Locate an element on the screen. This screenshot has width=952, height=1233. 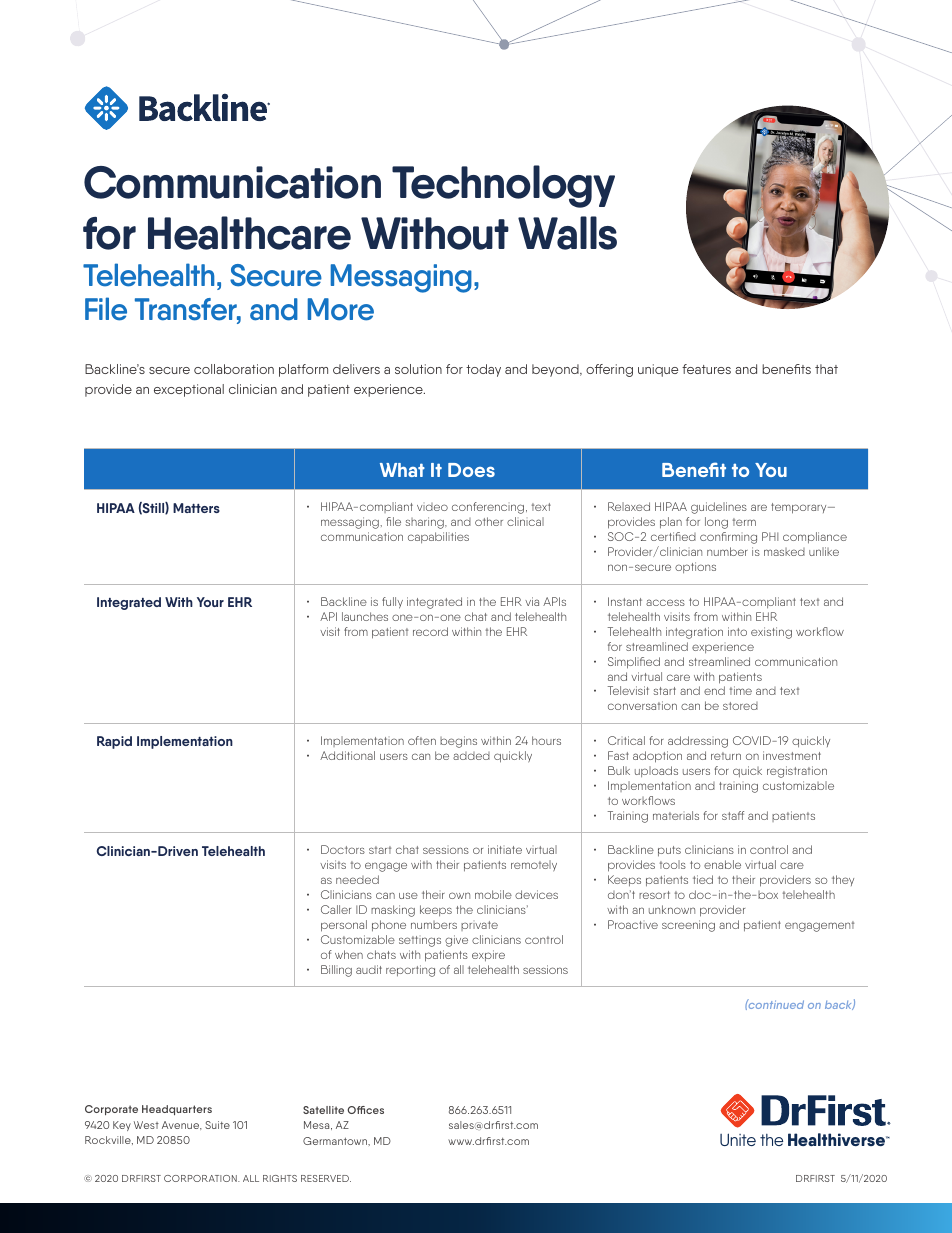
Suite is located at coordinates (217, 1125).
